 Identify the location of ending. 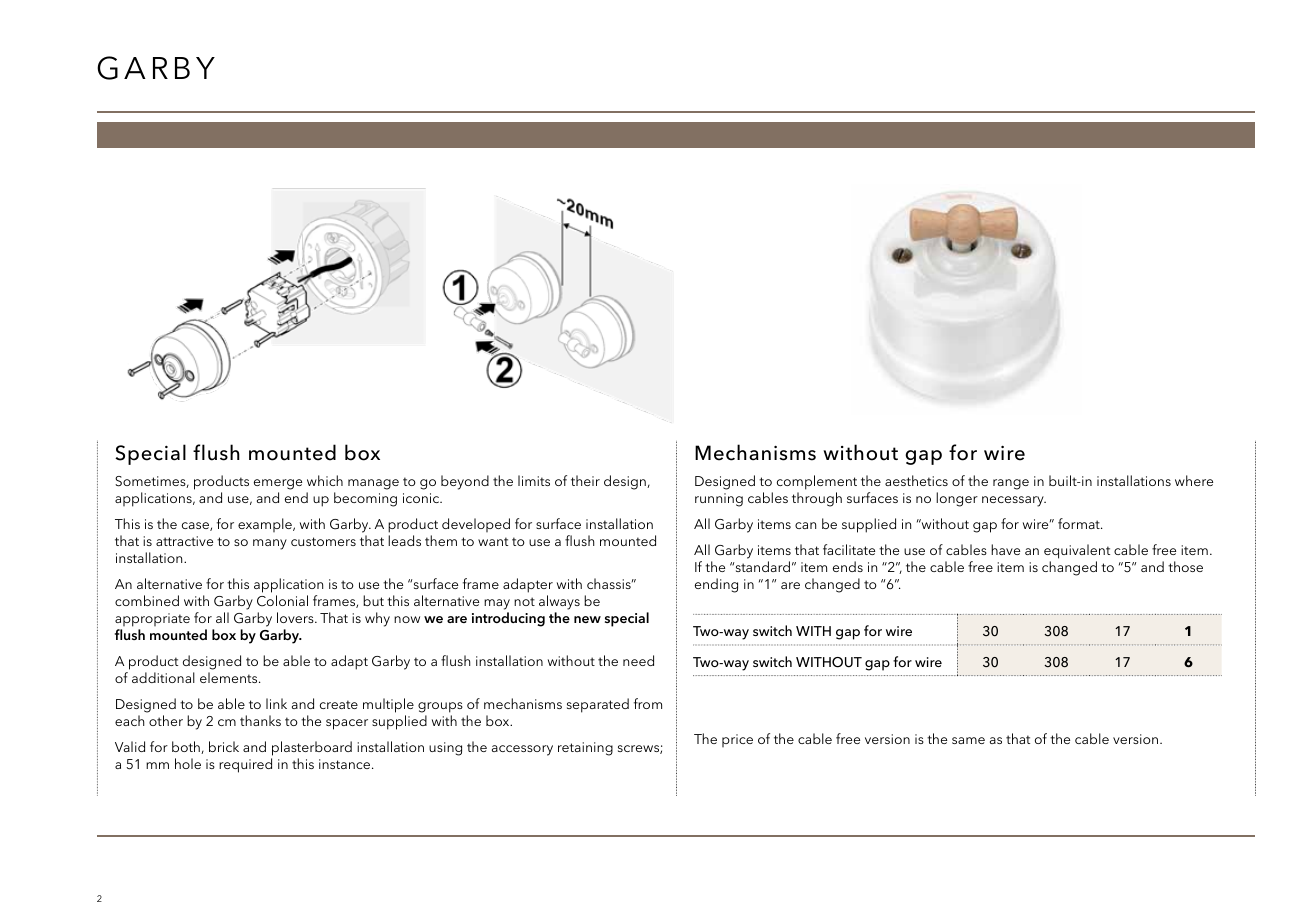
(716, 585).
